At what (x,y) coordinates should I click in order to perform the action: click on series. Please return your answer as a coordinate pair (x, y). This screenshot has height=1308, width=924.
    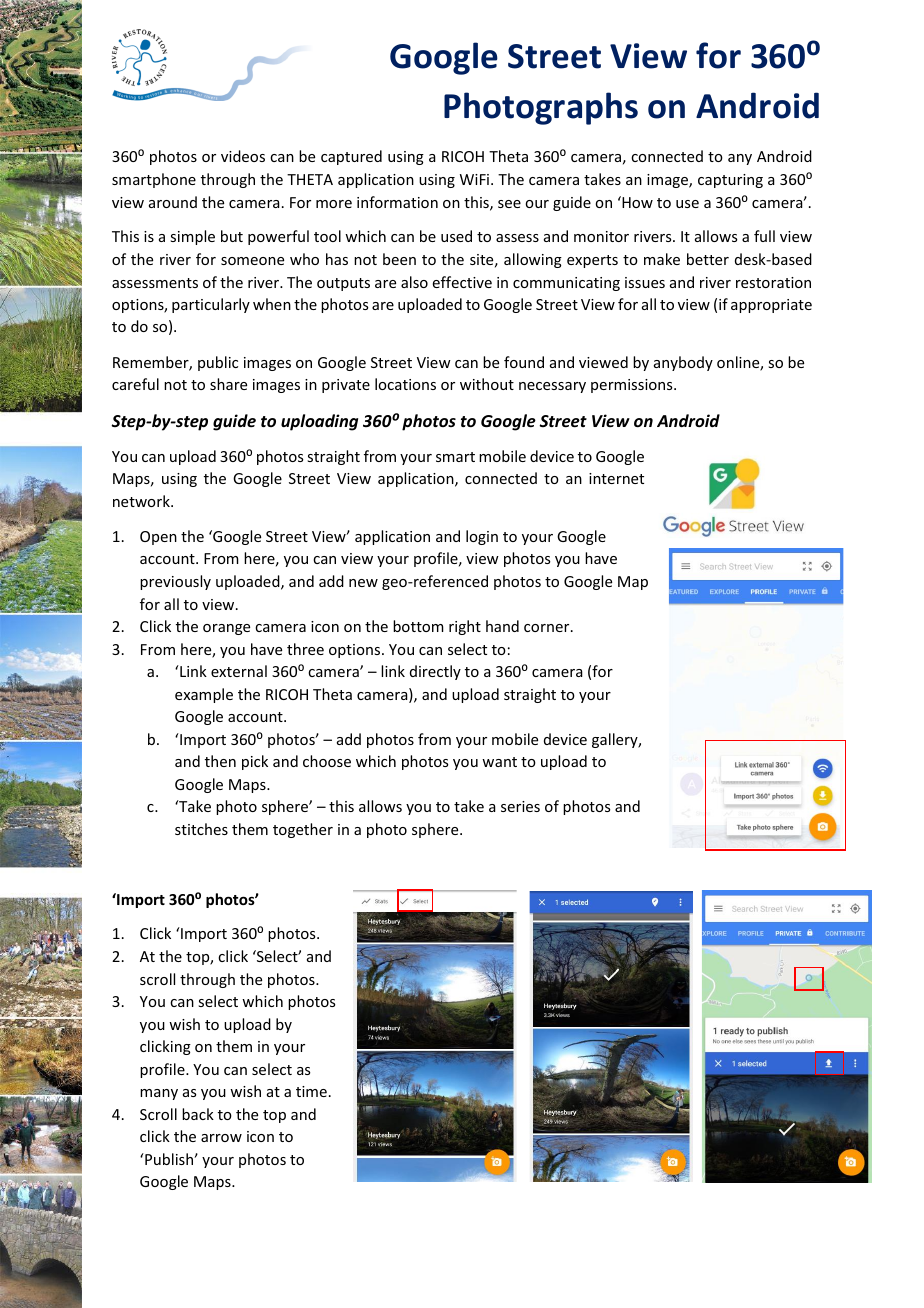
    Looking at the image, I should click on (520, 806).
